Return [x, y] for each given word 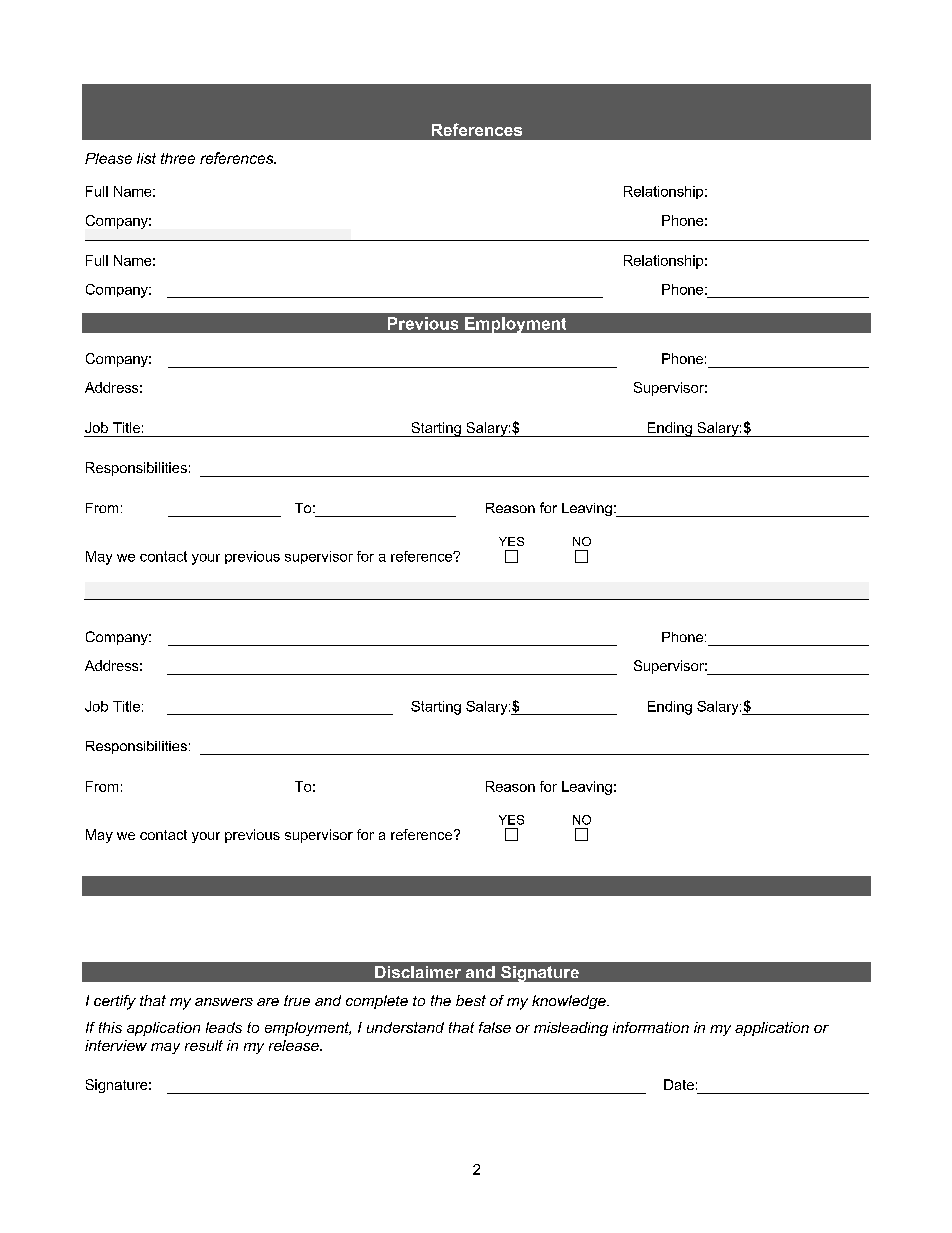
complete [377, 1002]
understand [405, 1027]
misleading [571, 1029]
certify [115, 1002]
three [178, 158]
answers [224, 1002]
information [651, 1027]
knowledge [570, 1002]
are [268, 1002]
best [471, 1000]
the [441, 1000]
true [297, 1000]
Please [108, 158]
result [204, 1045]
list [146, 158]
